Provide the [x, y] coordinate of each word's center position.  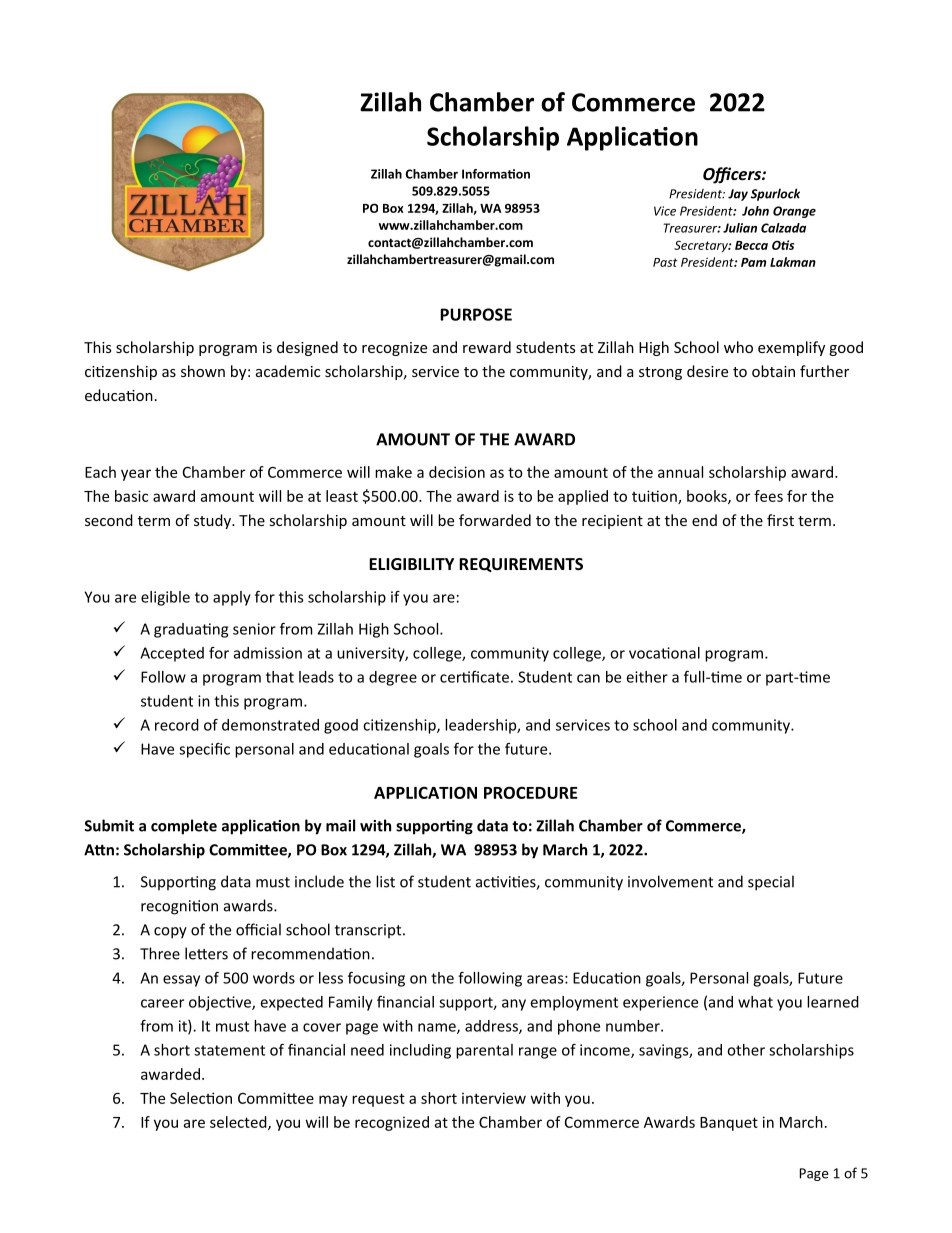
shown [203, 371]
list [385, 881]
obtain [773, 371]
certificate [474, 677]
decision [457, 472]
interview [494, 1098]
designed [307, 348]
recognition [179, 907]
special [771, 883]
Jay [738, 195]
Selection [201, 1098]
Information [496, 174]
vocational [664, 653]
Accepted [172, 654]
